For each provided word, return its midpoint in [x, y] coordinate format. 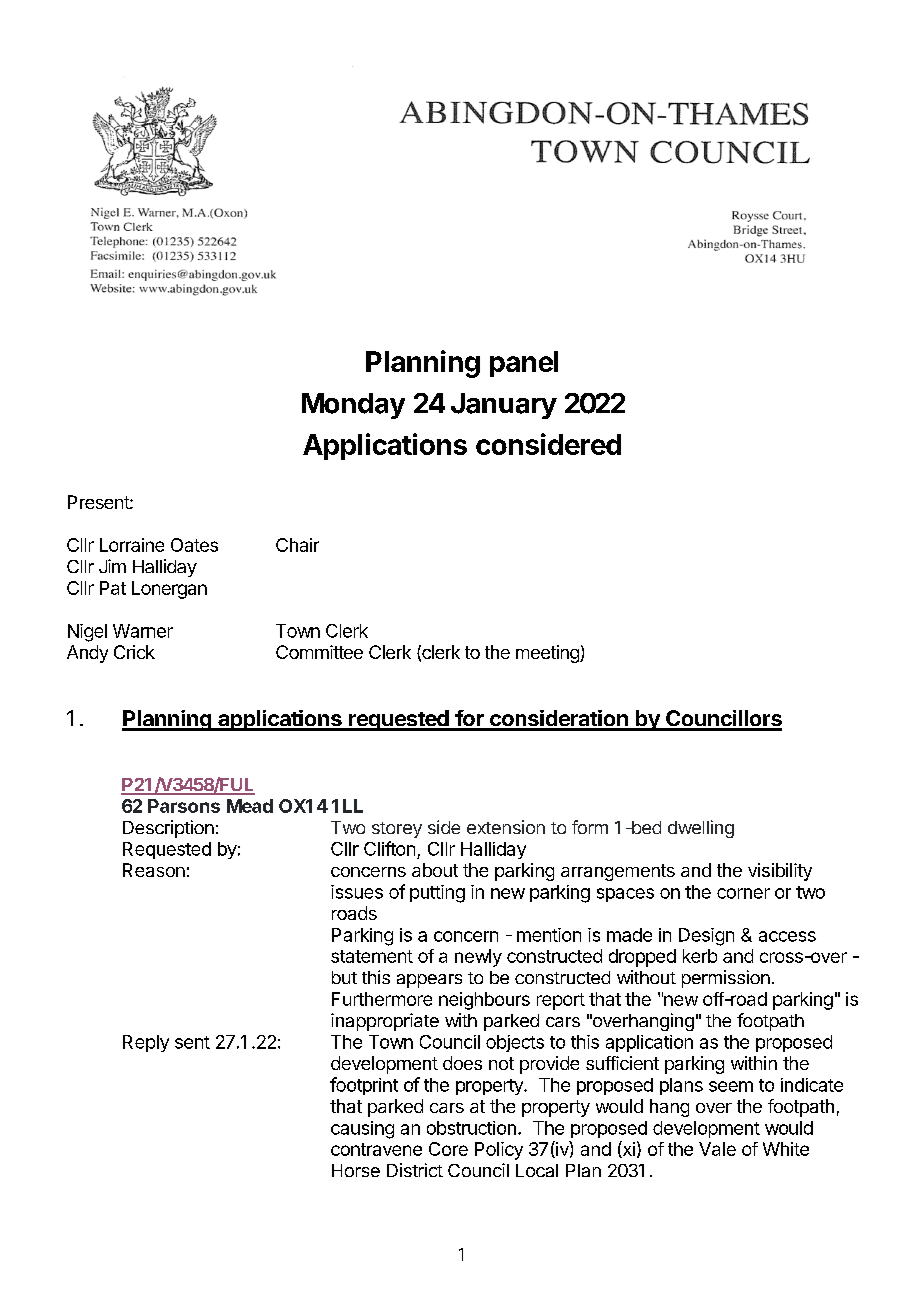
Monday [353, 406]
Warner [143, 631]
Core [448, 1149]
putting [437, 894]
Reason [154, 870]
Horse [356, 1170]
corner [743, 893]
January [504, 406]
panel [524, 364]
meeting [548, 654]
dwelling [701, 829]
